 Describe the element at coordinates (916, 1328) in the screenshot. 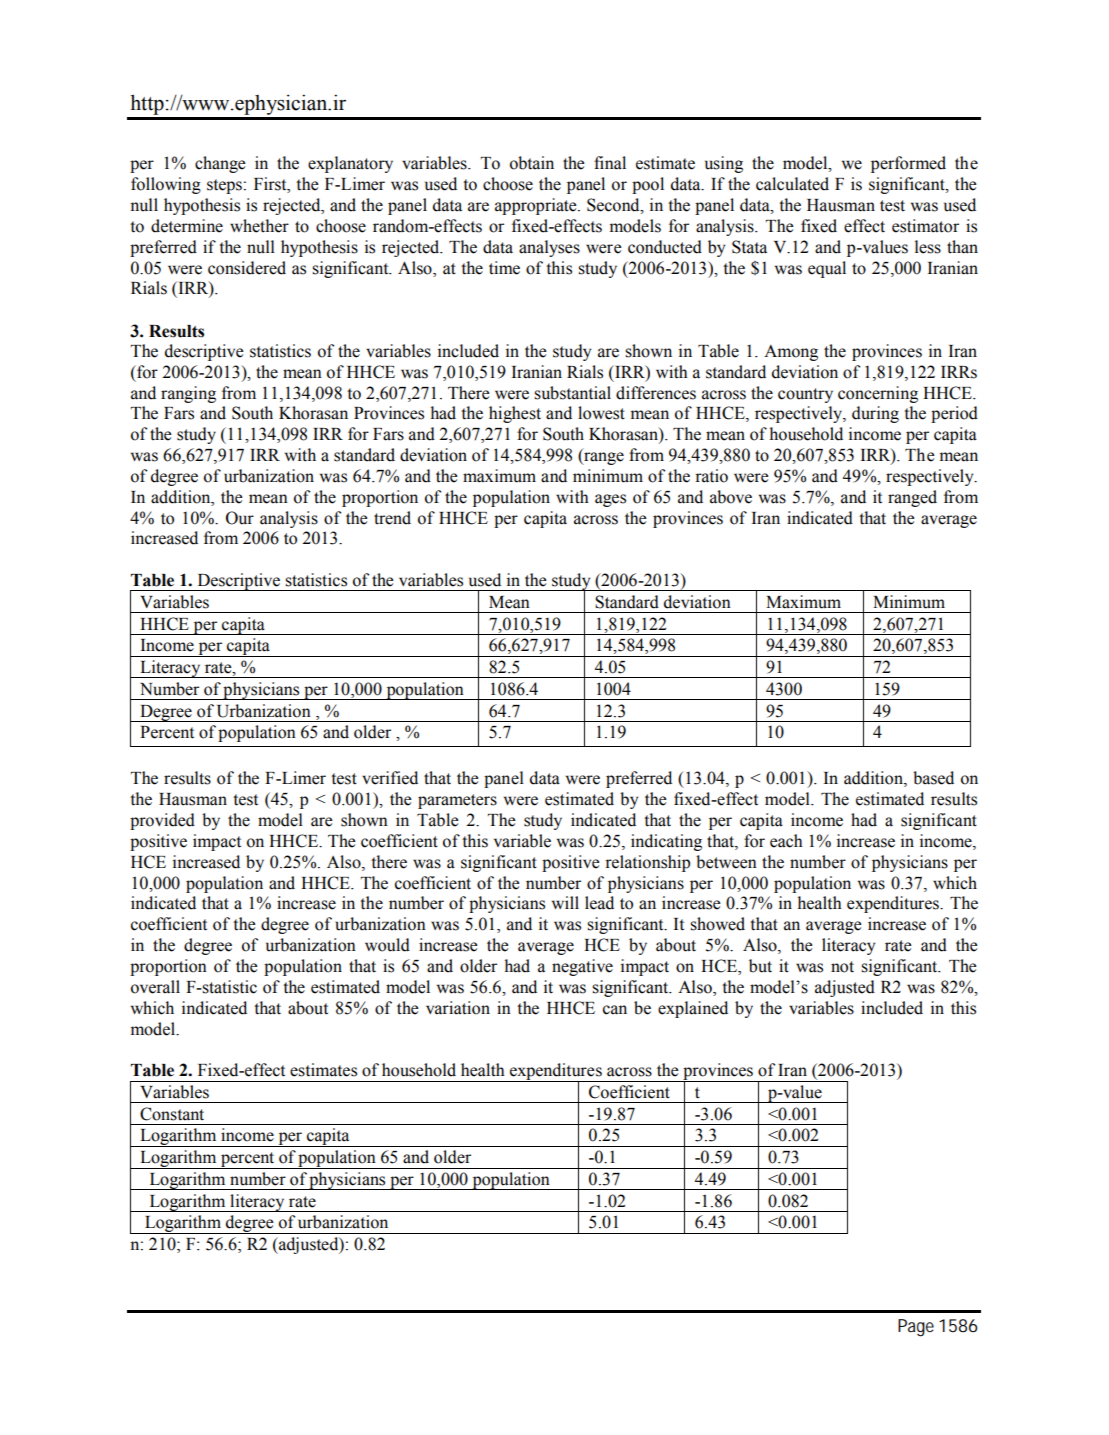

I see `Page` at that location.
